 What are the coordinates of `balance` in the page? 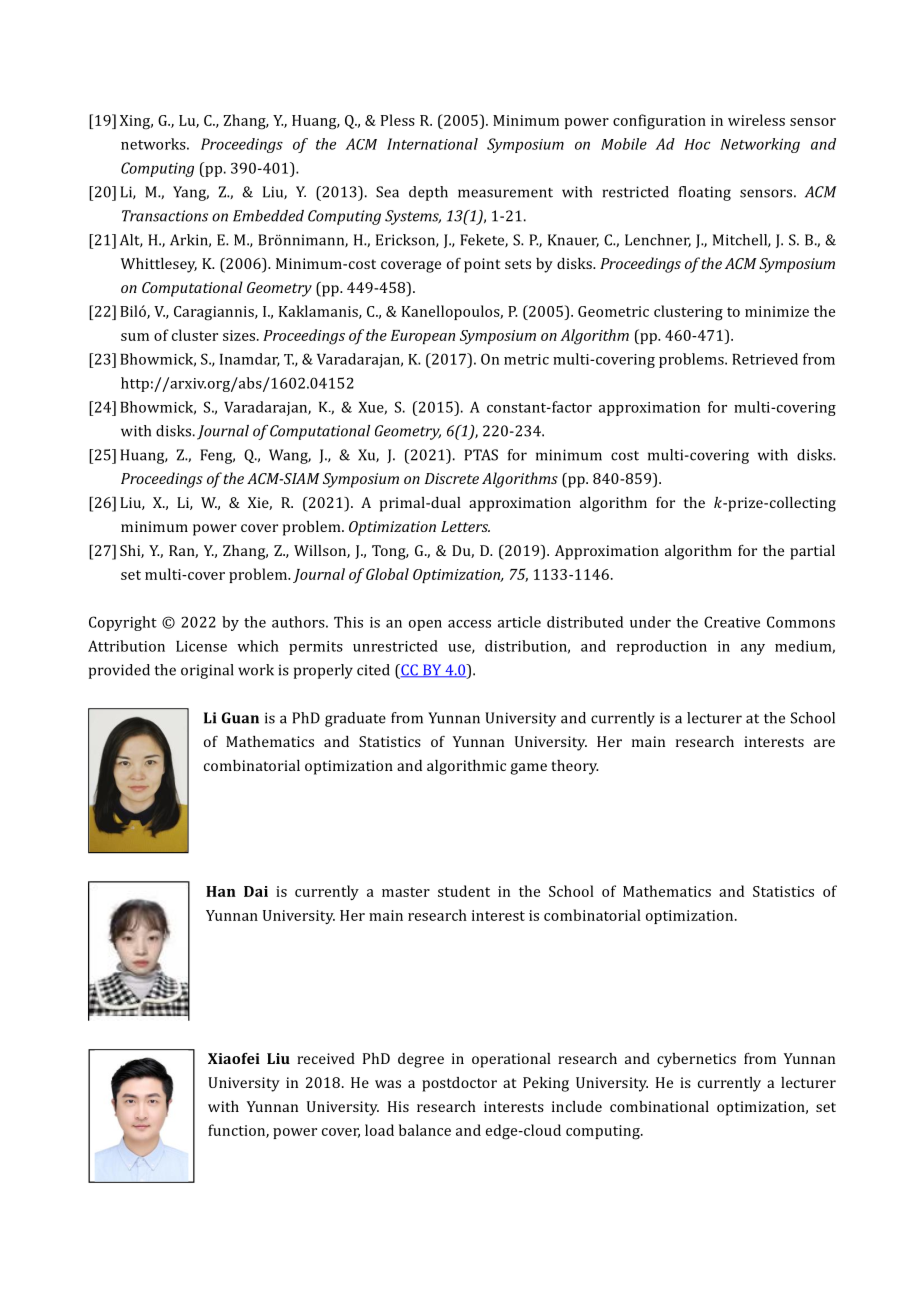 It's located at (425, 1130).
